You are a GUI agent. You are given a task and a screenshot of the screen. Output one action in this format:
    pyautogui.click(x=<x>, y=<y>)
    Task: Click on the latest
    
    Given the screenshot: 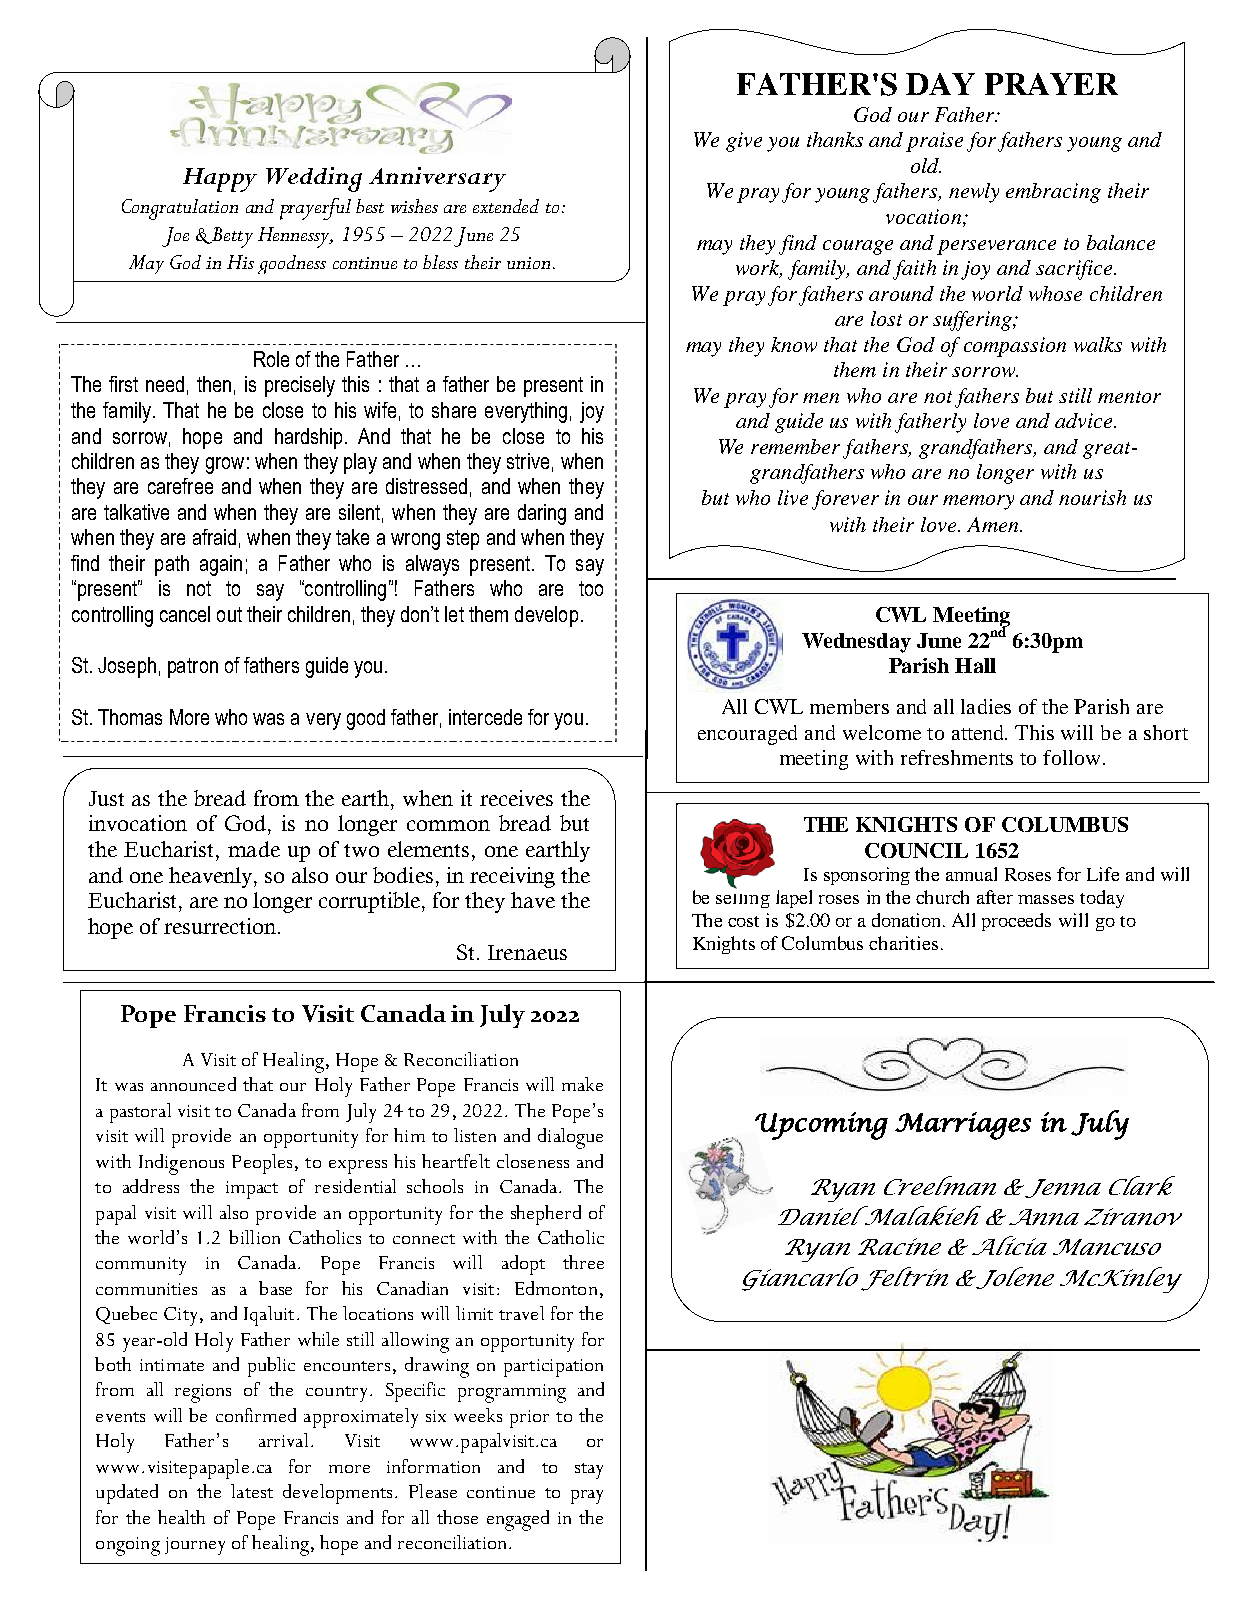 What is the action you would take?
    pyautogui.click(x=252, y=1491)
